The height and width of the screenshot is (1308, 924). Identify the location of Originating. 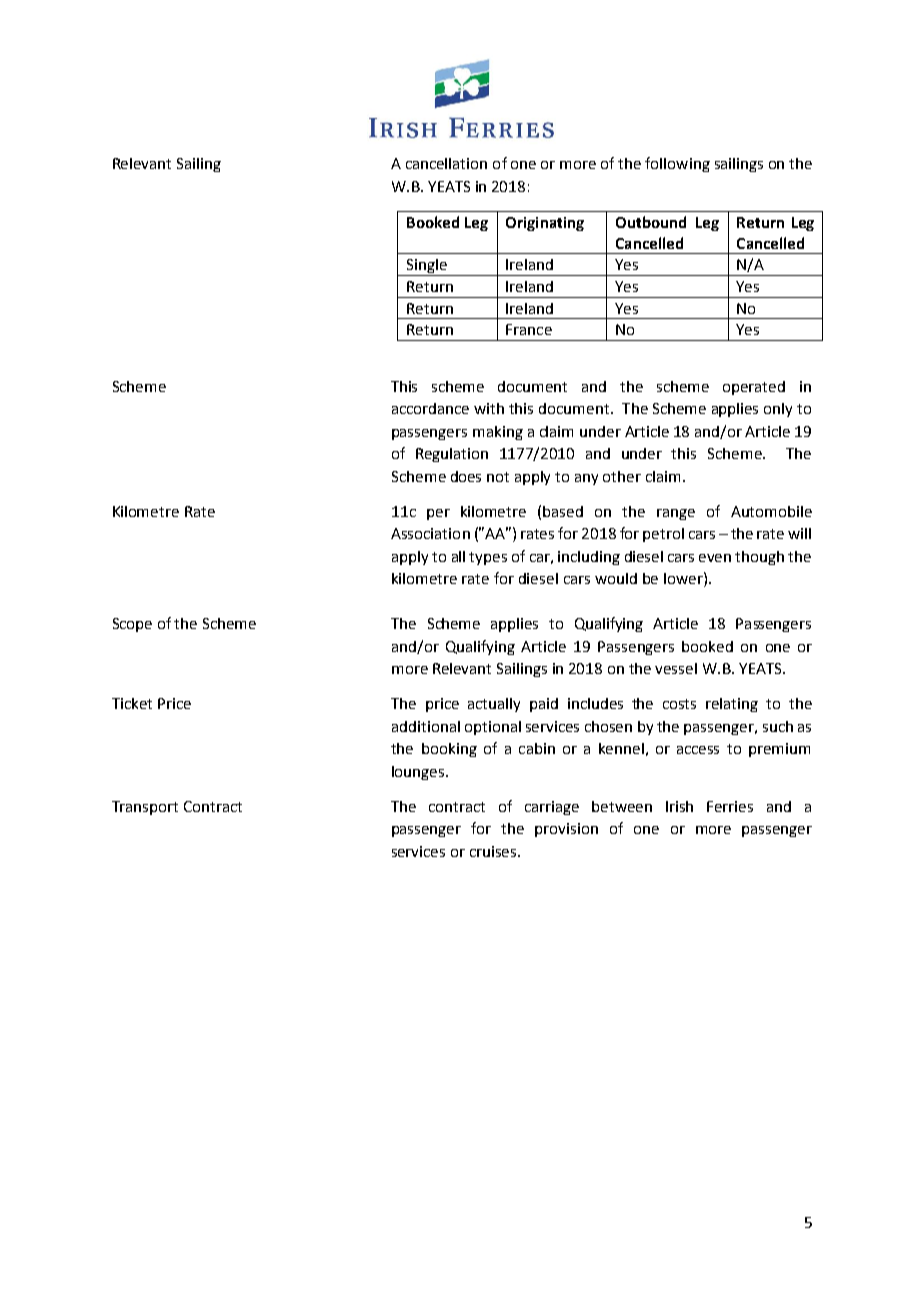
(545, 224).
